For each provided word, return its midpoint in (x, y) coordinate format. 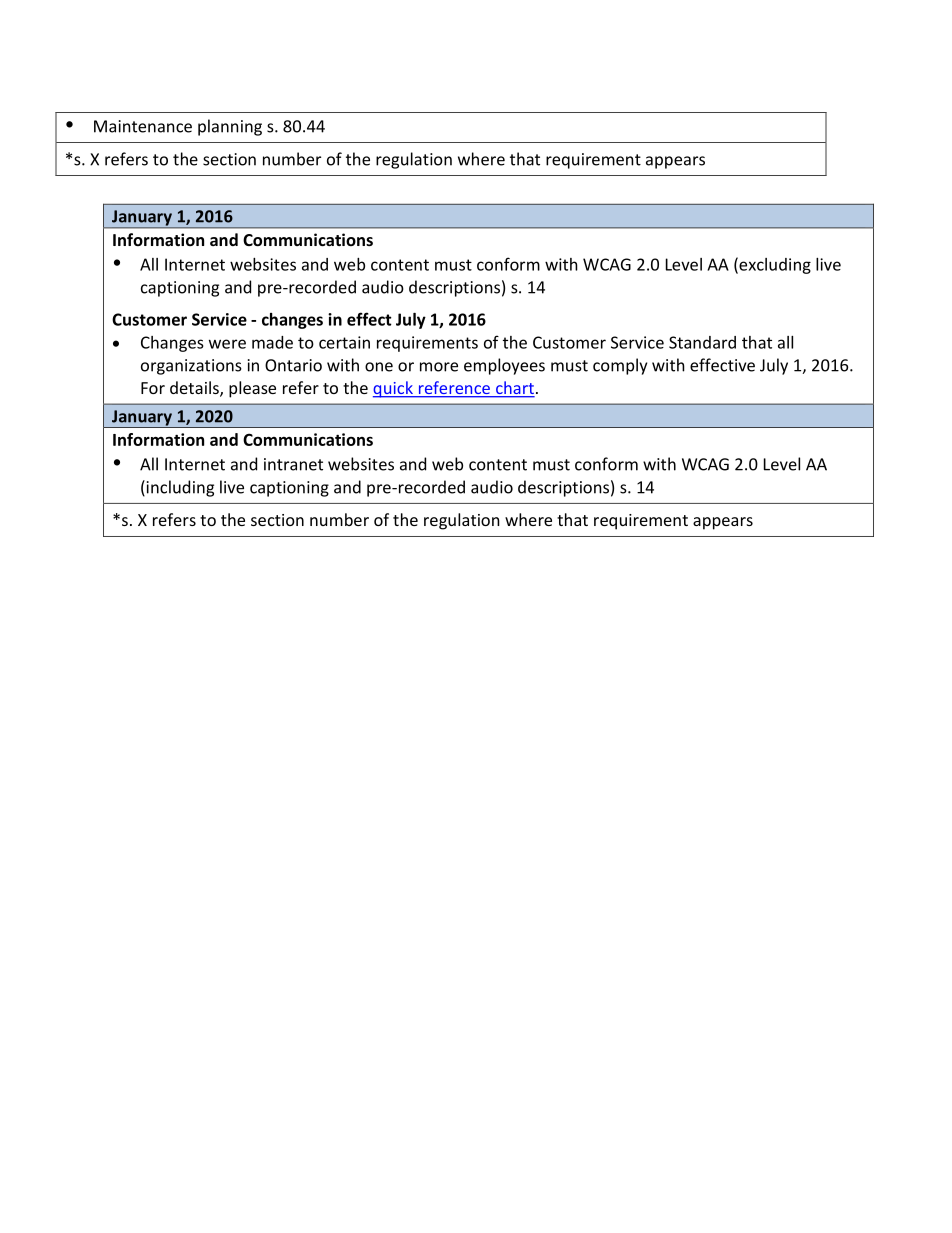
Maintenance (143, 126)
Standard (702, 342)
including (179, 488)
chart (514, 389)
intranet (293, 464)
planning (230, 127)
